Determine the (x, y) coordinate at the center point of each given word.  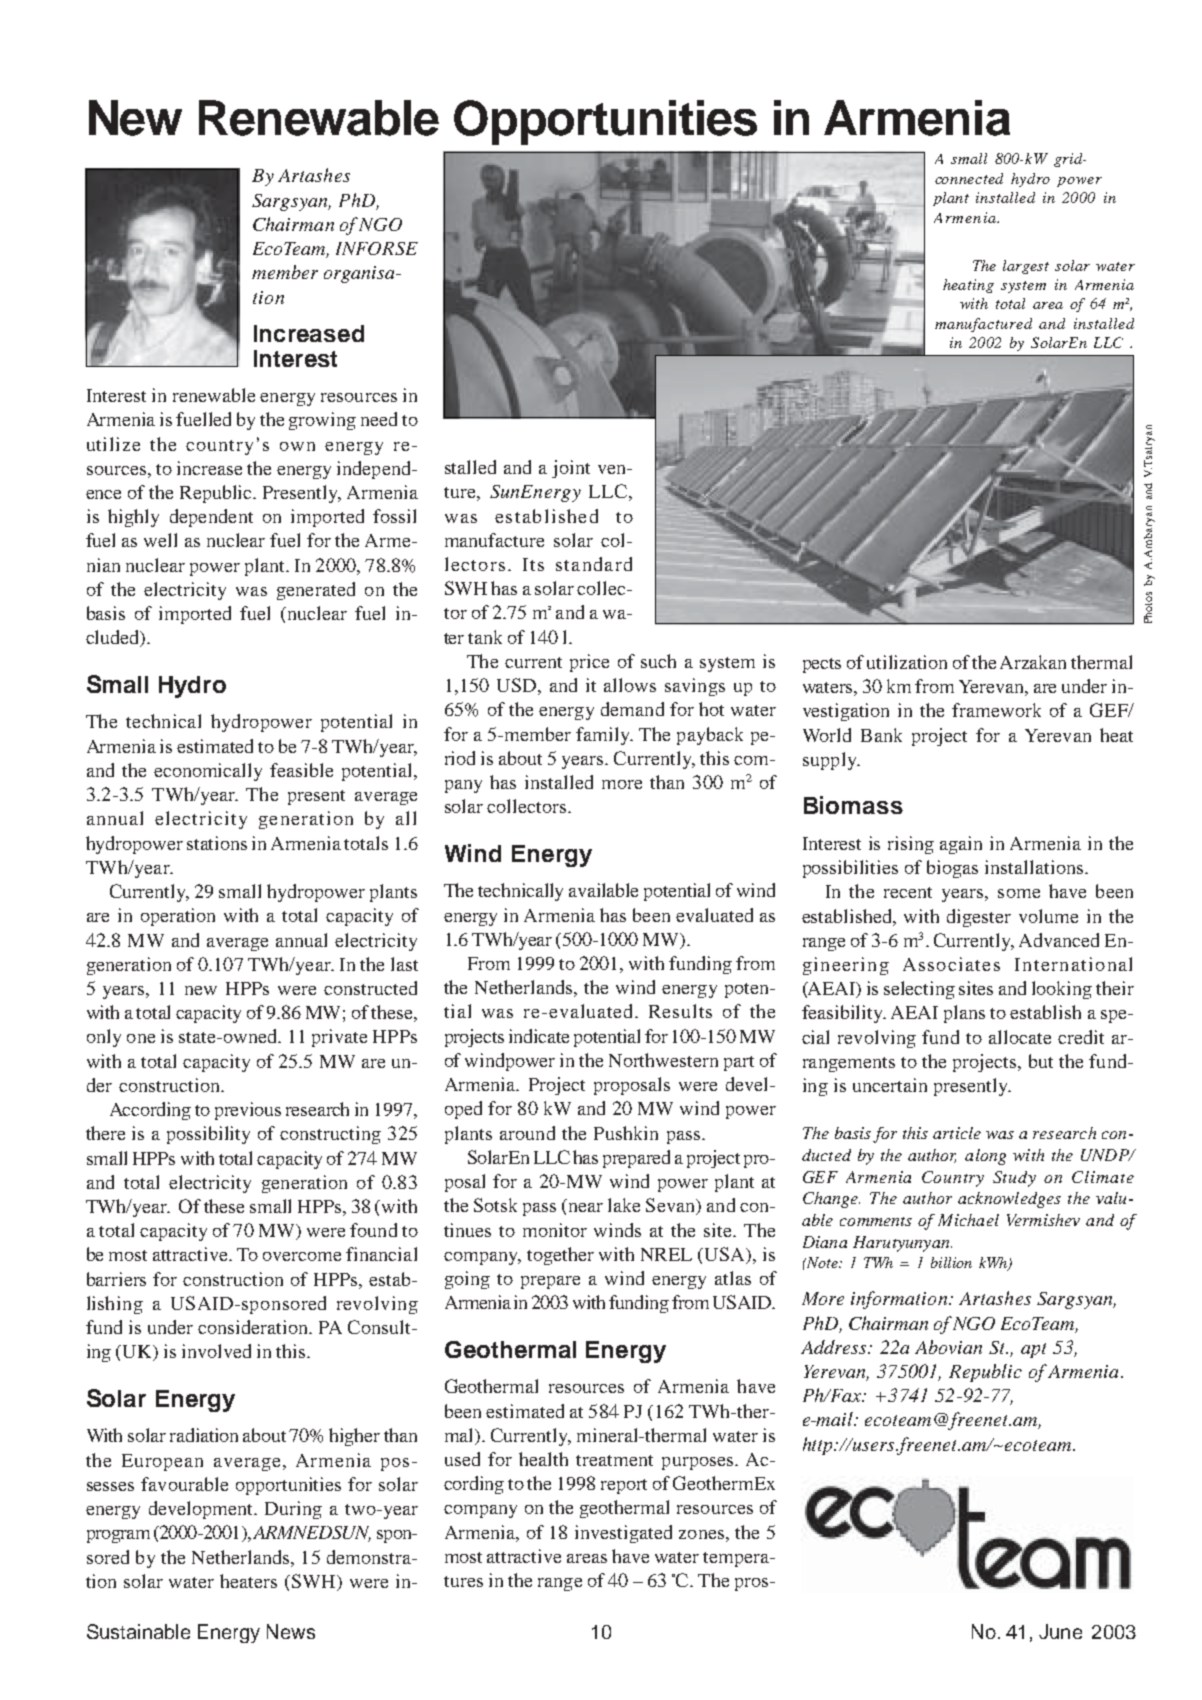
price (589, 663)
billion (951, 1262)
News (291, 1631)
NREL (666, 1254)
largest (1026, 267)
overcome (302, 1256)
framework (996, 710)
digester (979, 918)
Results (680, 1011)
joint (571, 469)
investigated (623, 1534)
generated (316, 591)
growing (322, 421)
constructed (370, 988)
